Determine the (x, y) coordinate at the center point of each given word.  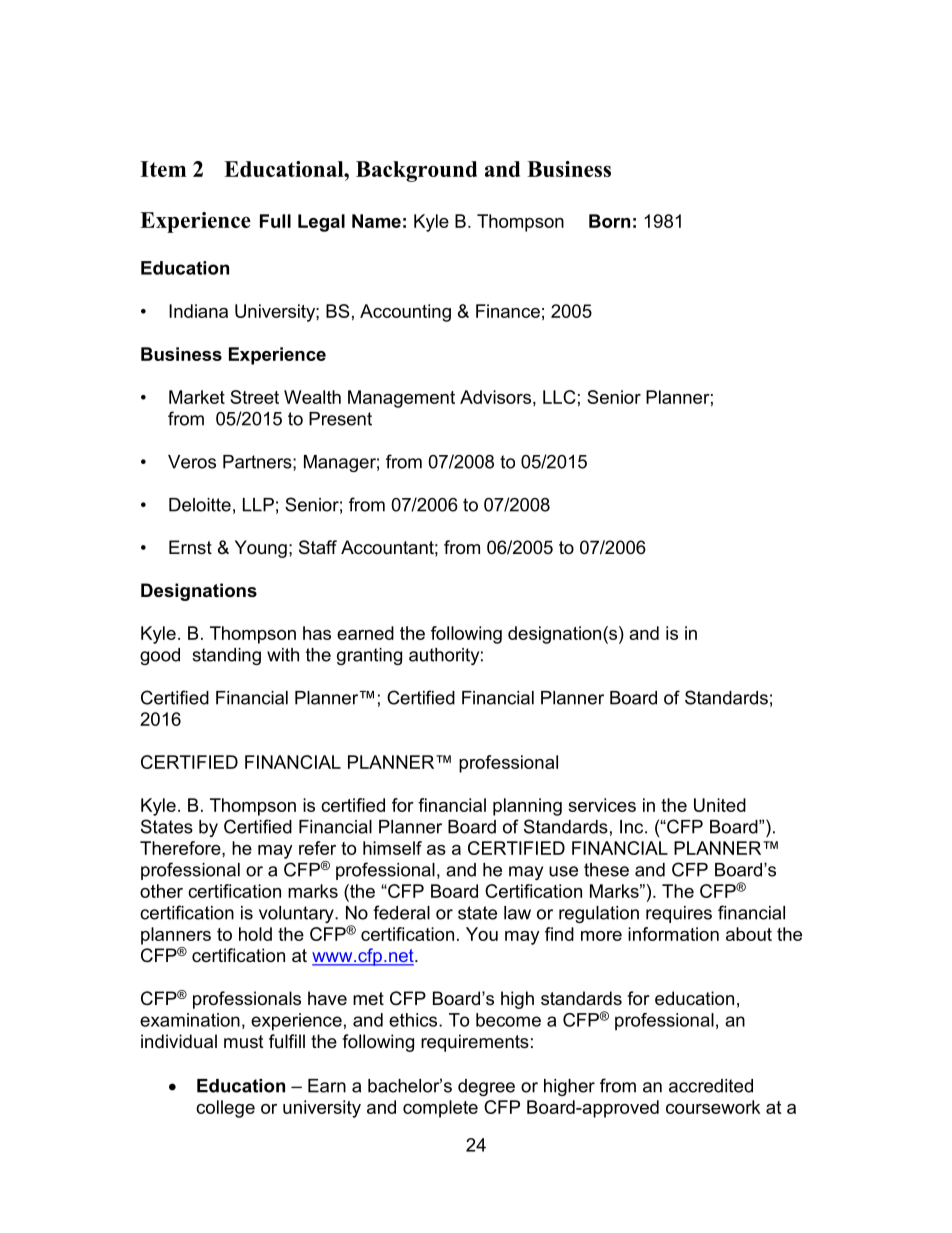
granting (369, 656)
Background (416, 171)
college (225, 1109)
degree (486, 1087)
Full (275, 221)
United (720, 805)
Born (609, 221)
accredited (711, 1086)
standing (226, 656)
